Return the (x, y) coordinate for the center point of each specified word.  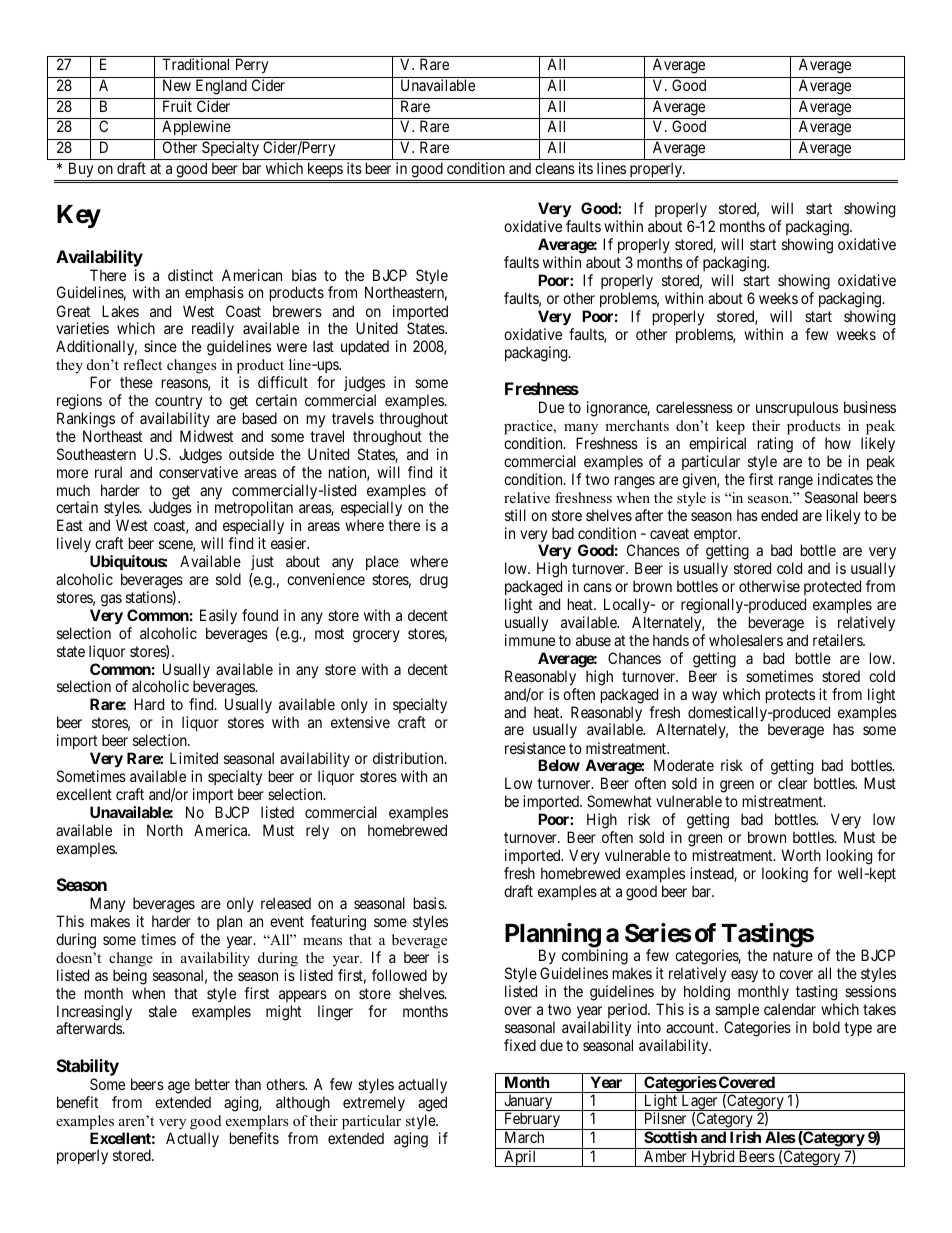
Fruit (177, 106)
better (212, 1084)
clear (792, 783)
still (515, 515)
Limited (194, 758)
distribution (409, 758)
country (178, 402)
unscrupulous (797, 408)
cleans (555, 168)
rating (775, 445)
